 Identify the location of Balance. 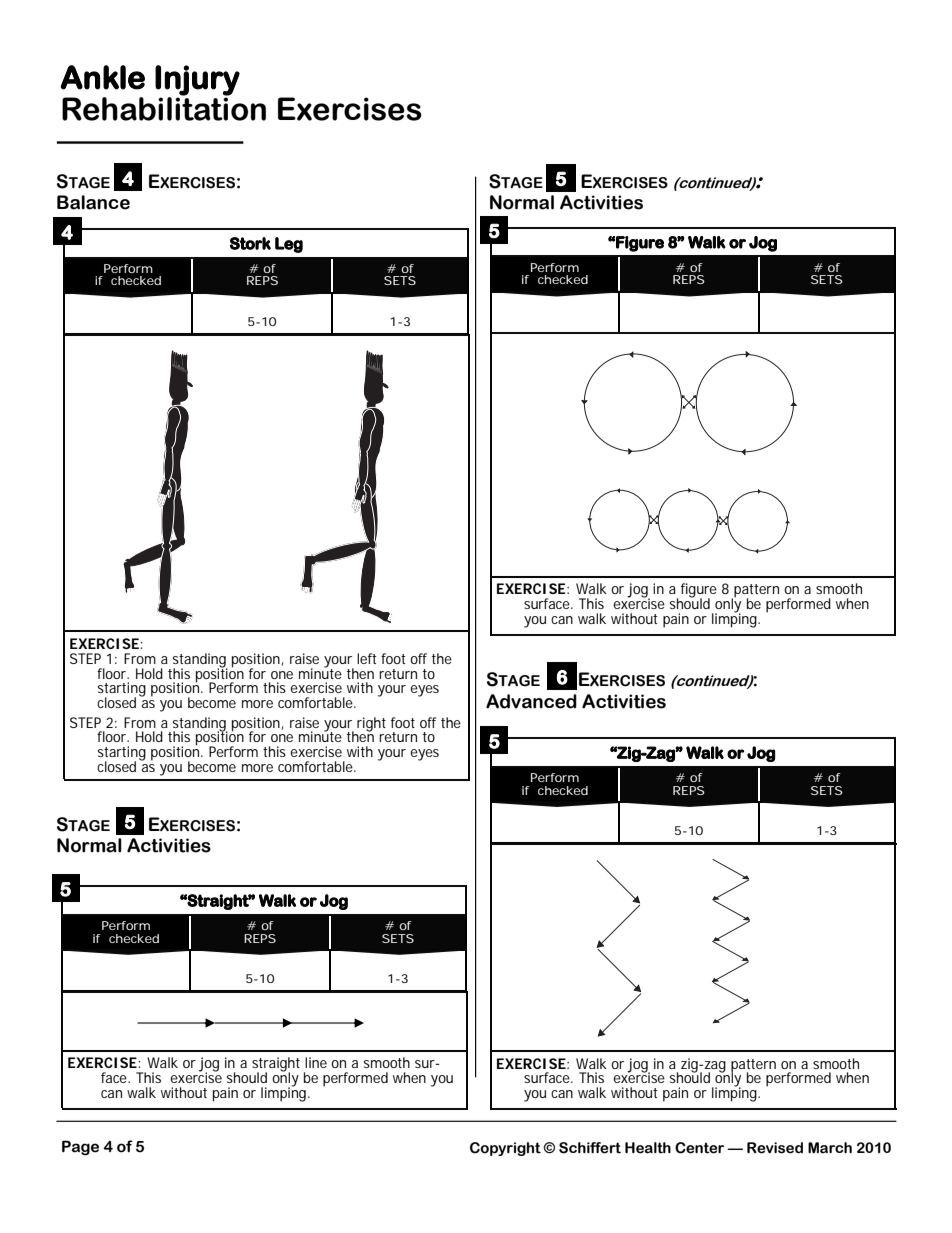
(93, 202).
